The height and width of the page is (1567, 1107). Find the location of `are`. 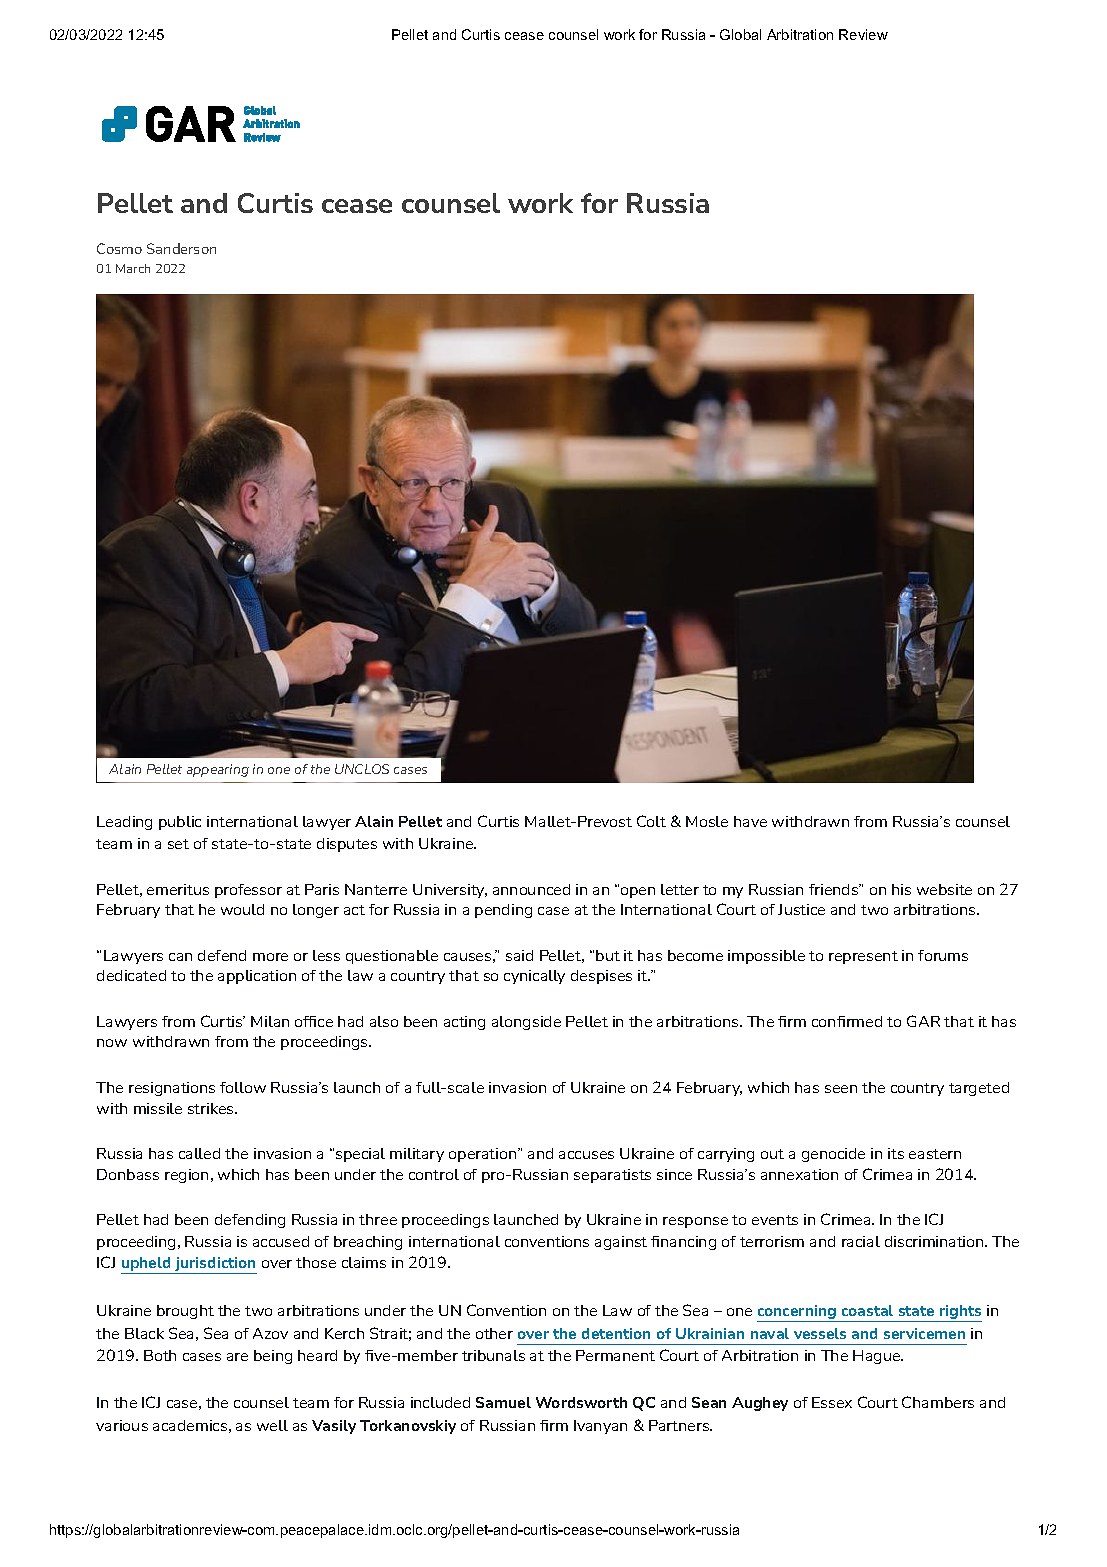

are is located at coordinates (237, 1357).
